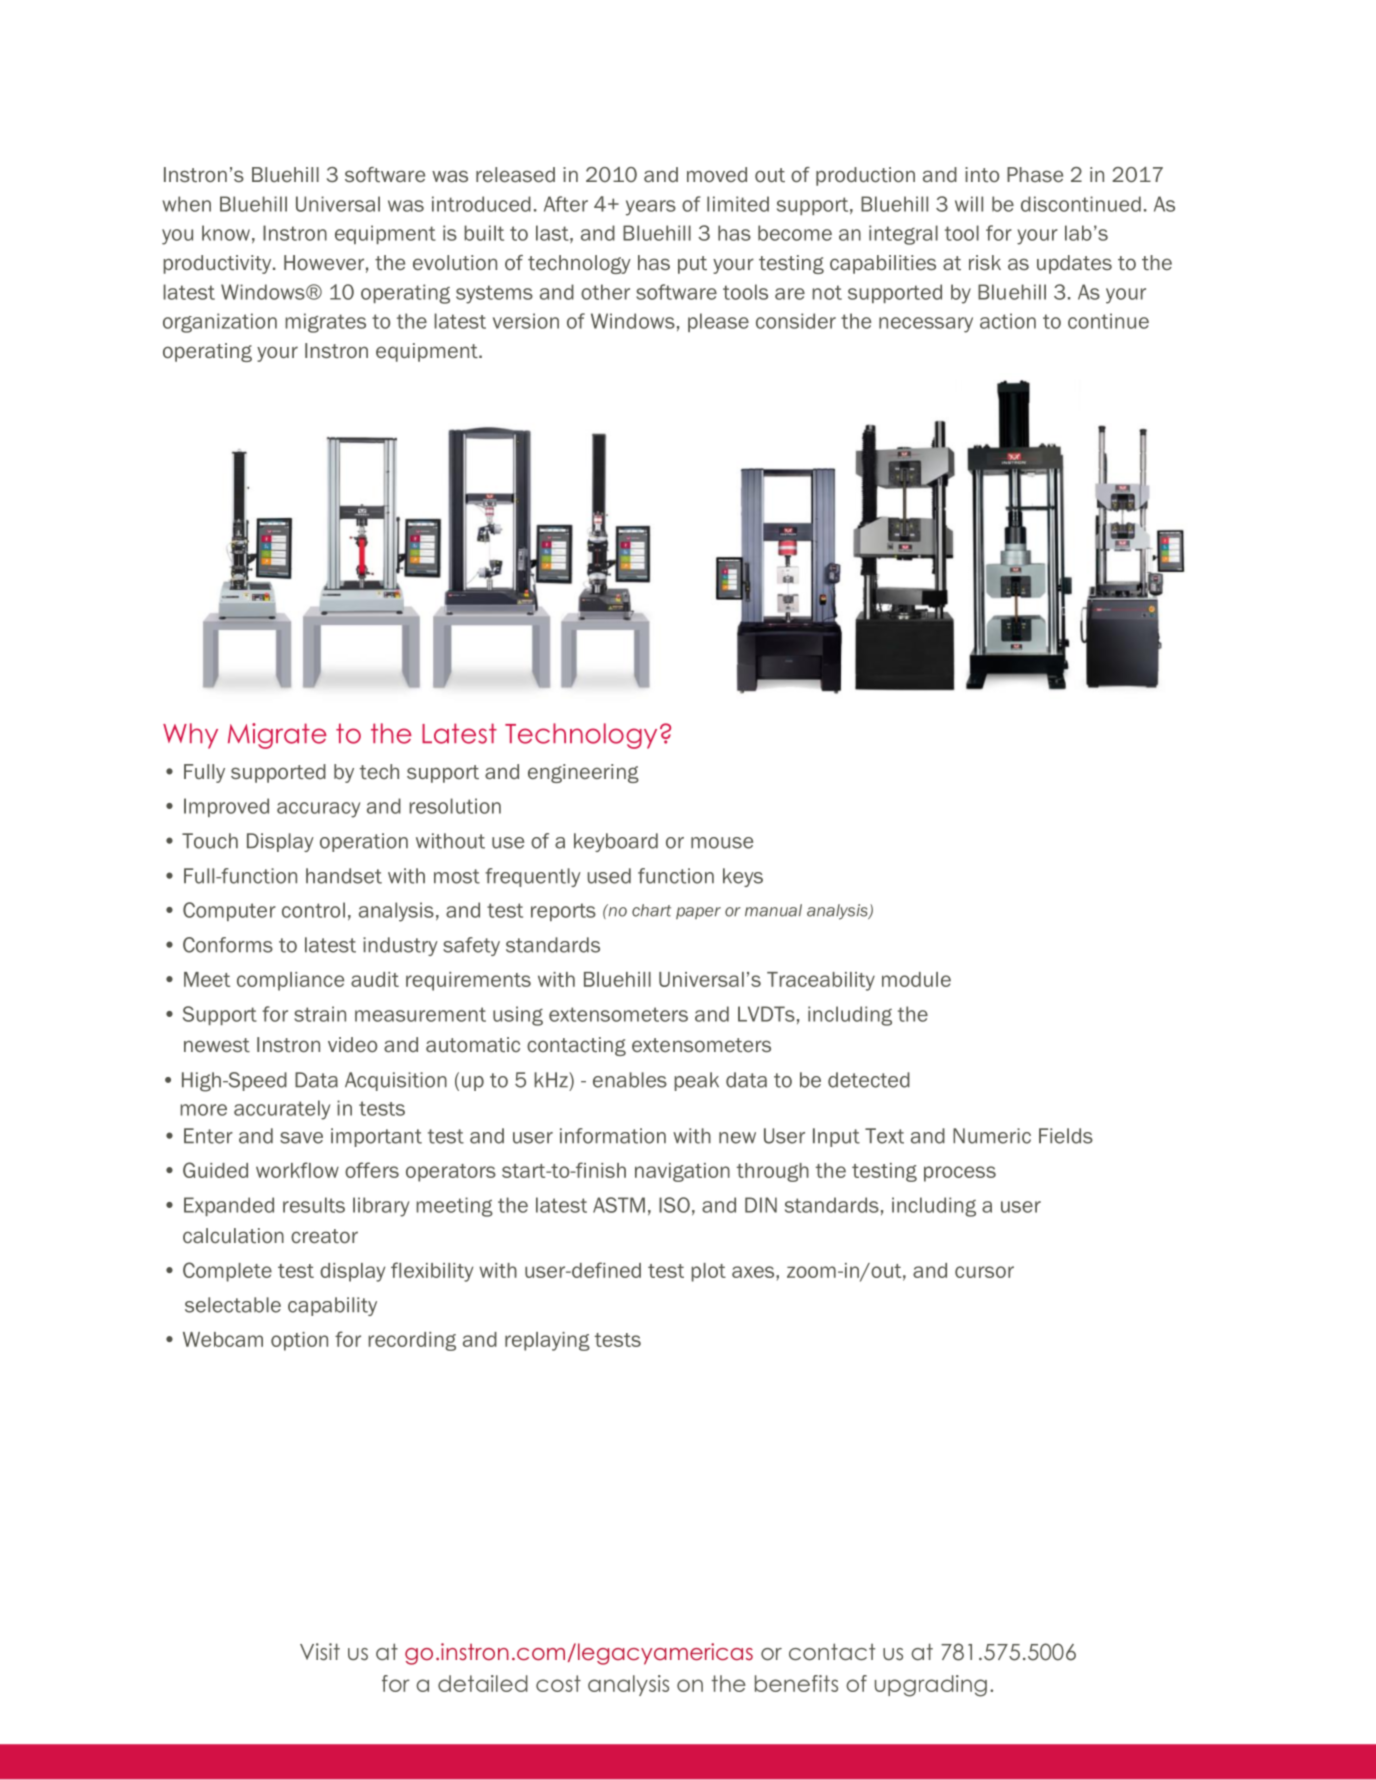 This screenshot has height=1780, width=1376. I want to click on necessary, so click(926, 325).
